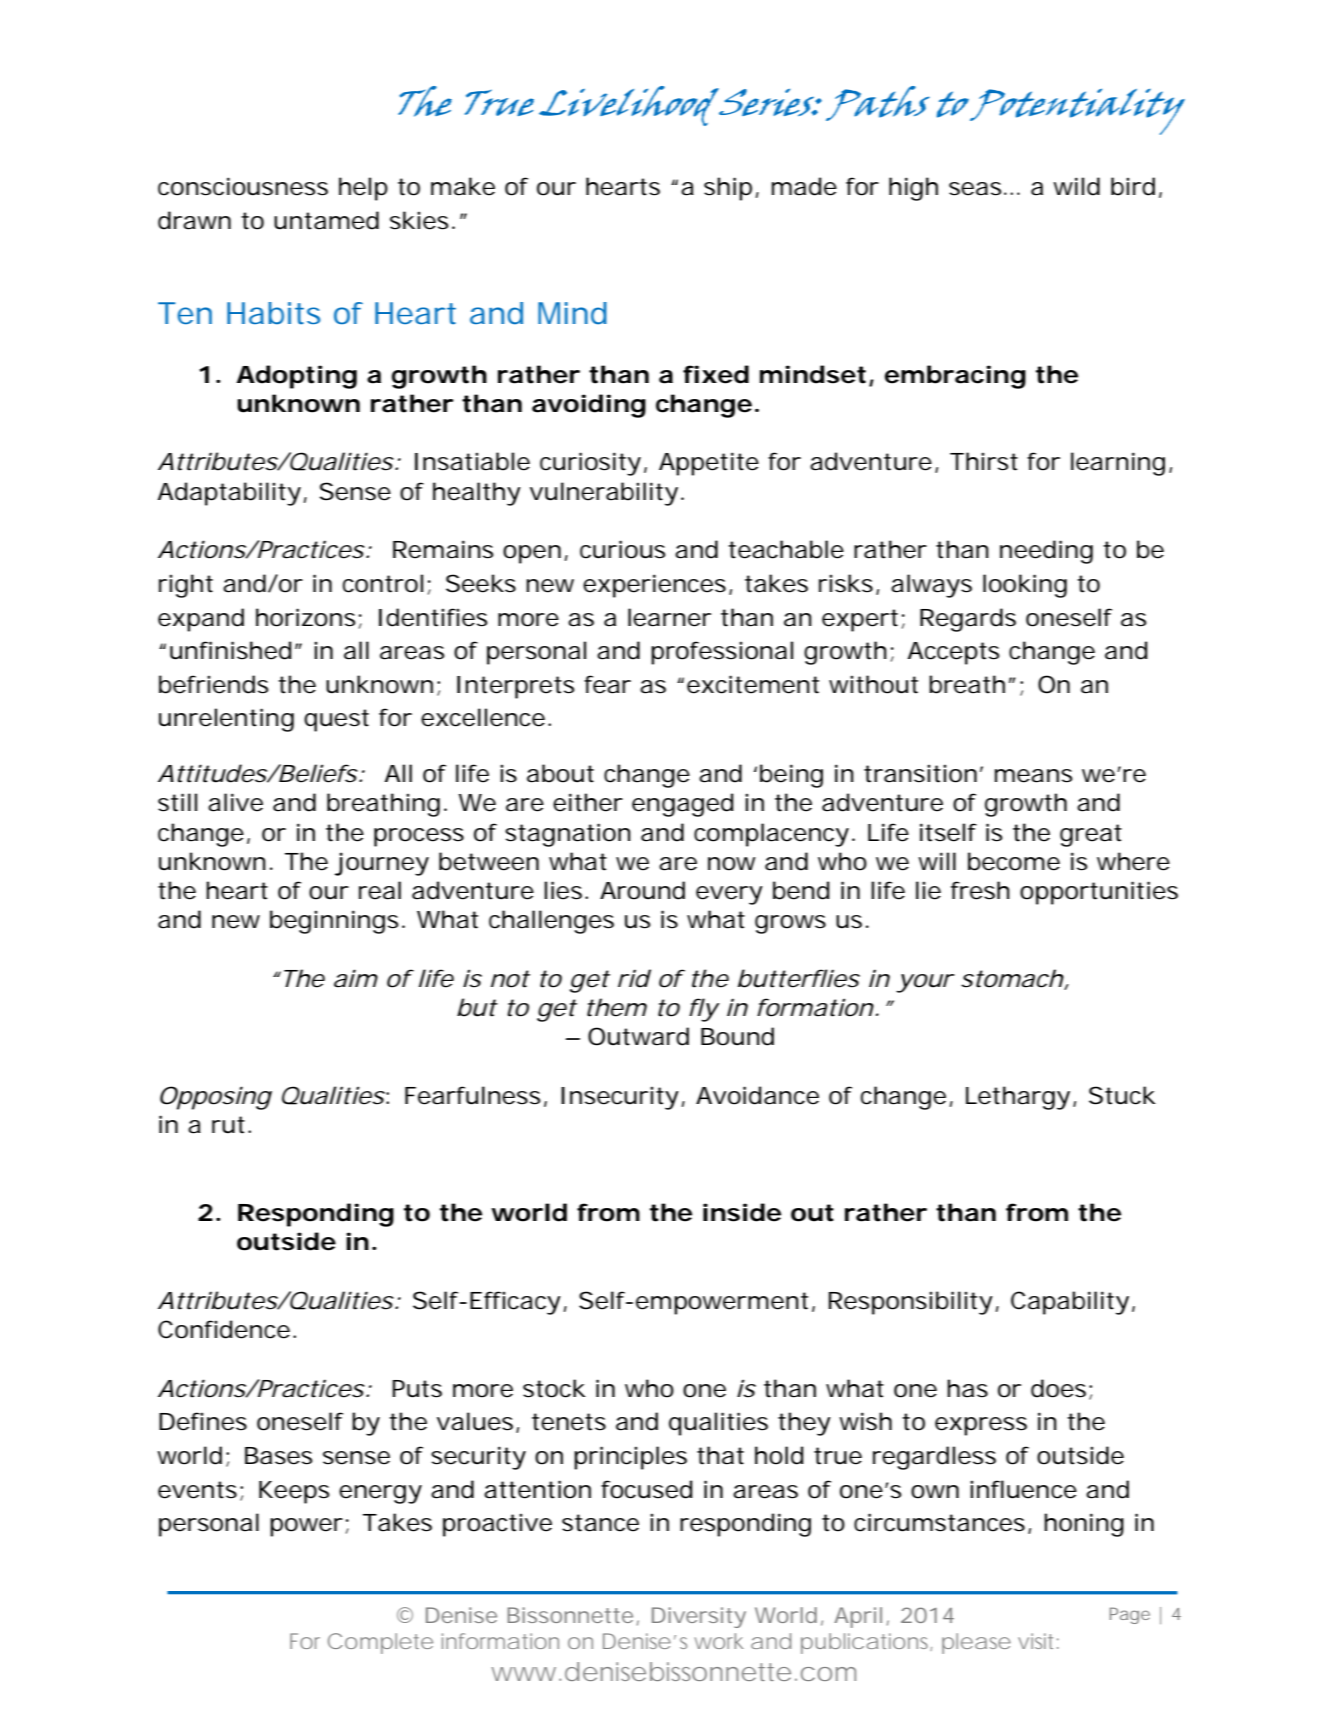  I want to click on ship, so click(728, 189).
